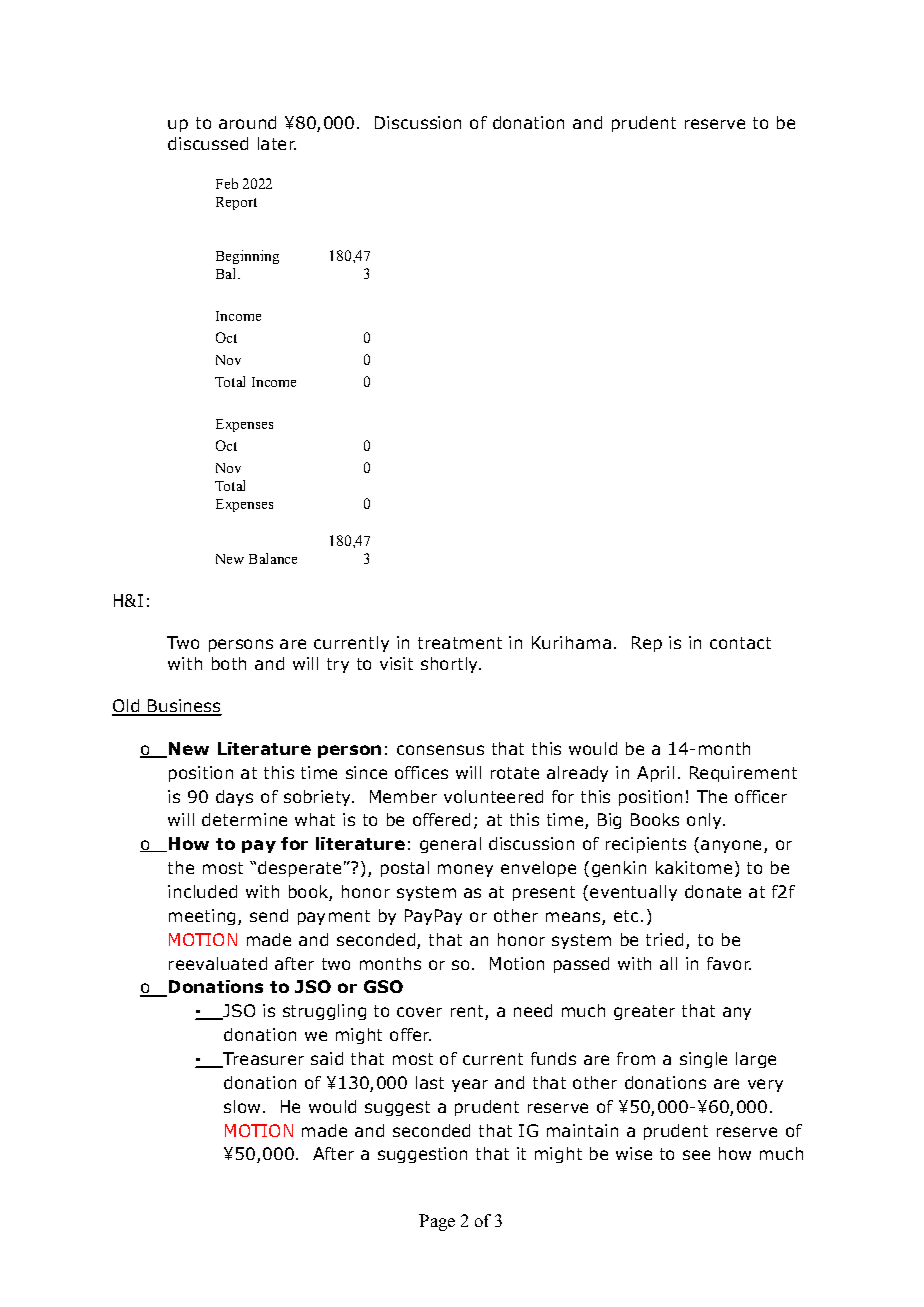 This document has width=924, height=1307. I want to click on later, so click(277, 143).
